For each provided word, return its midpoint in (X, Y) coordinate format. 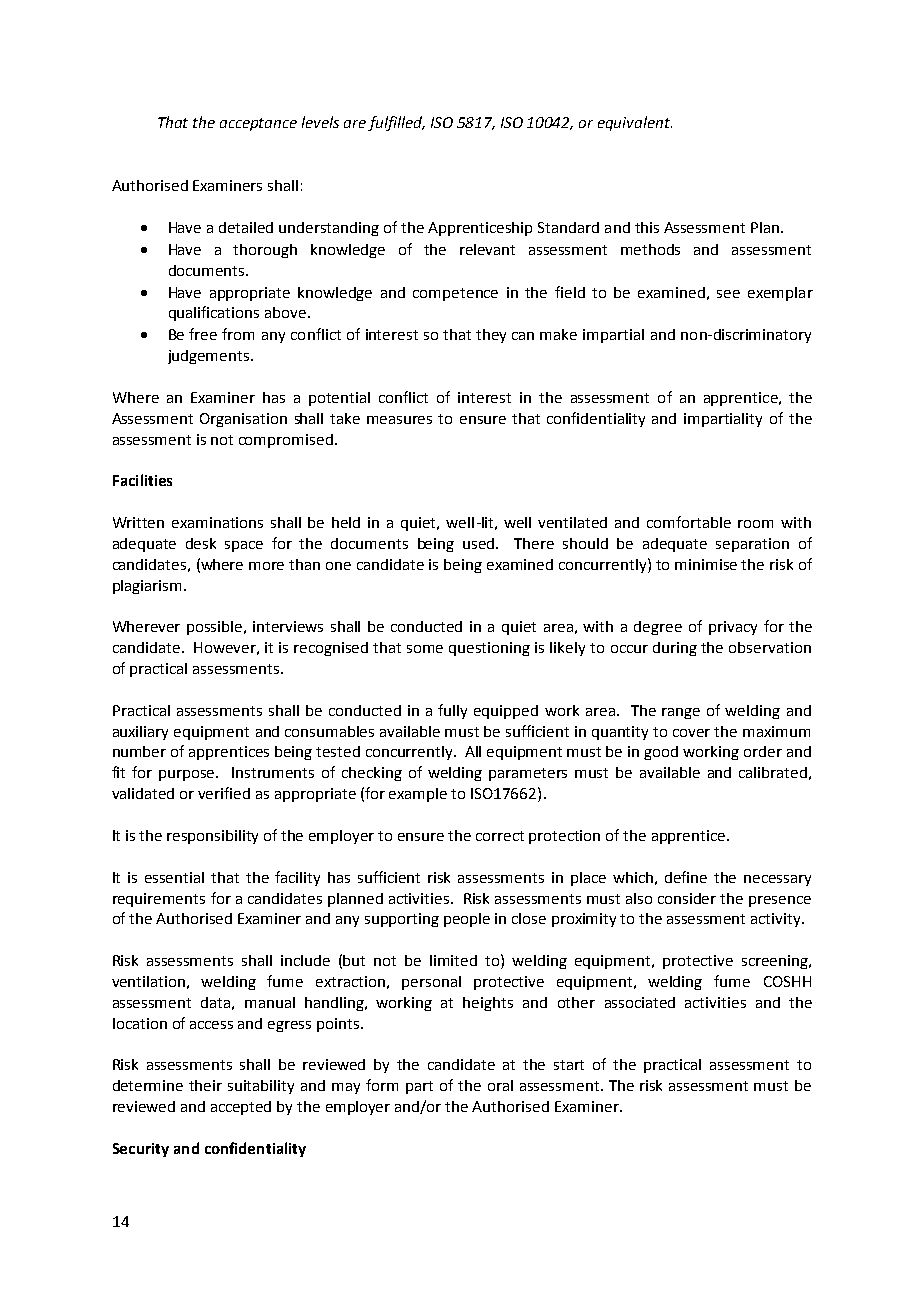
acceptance (258, 124)
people (467, 920)
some (425, 649)
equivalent (635, 123)
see (728, 294)
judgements (210, 357)
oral (500, 1085)
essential (174, 877)
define (686, 877)
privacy (733, 628)
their (205, 1085)
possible (216, 628)
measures (399, 420)
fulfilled (396, 123)
